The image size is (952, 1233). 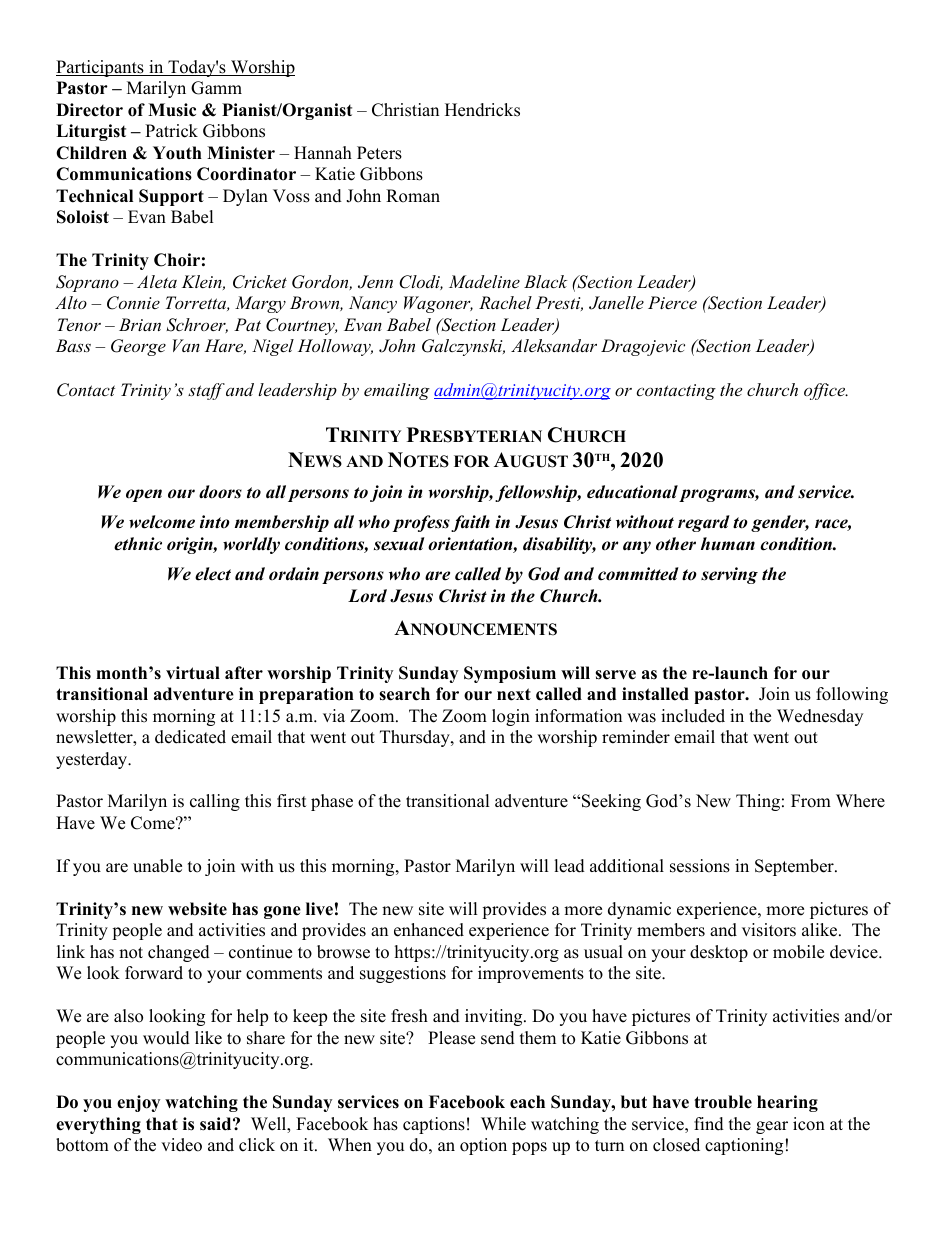 I want to click on enhanced, so click(x=429, y=930).
